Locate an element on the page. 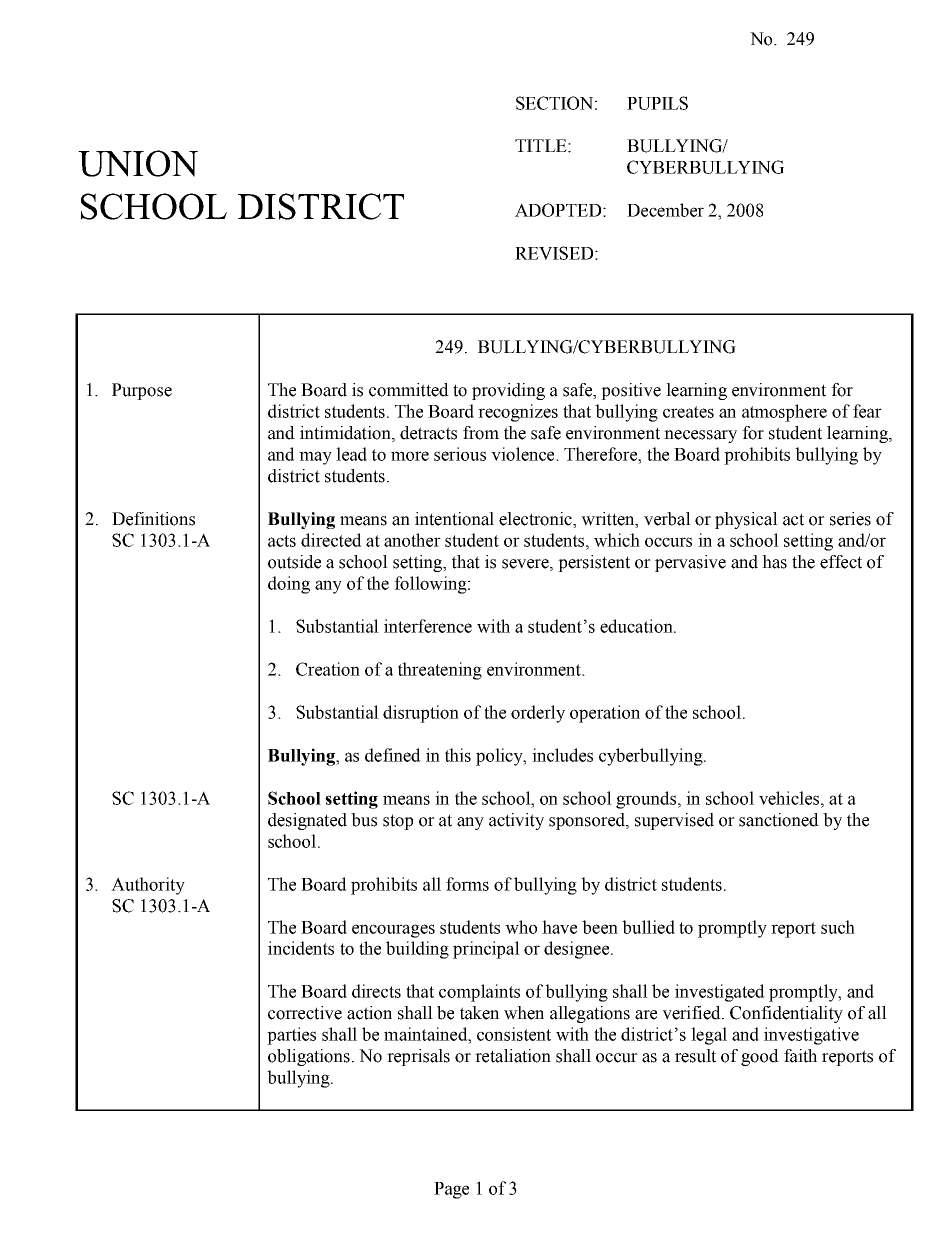  Purpose is located at coordinates (142, 391).
